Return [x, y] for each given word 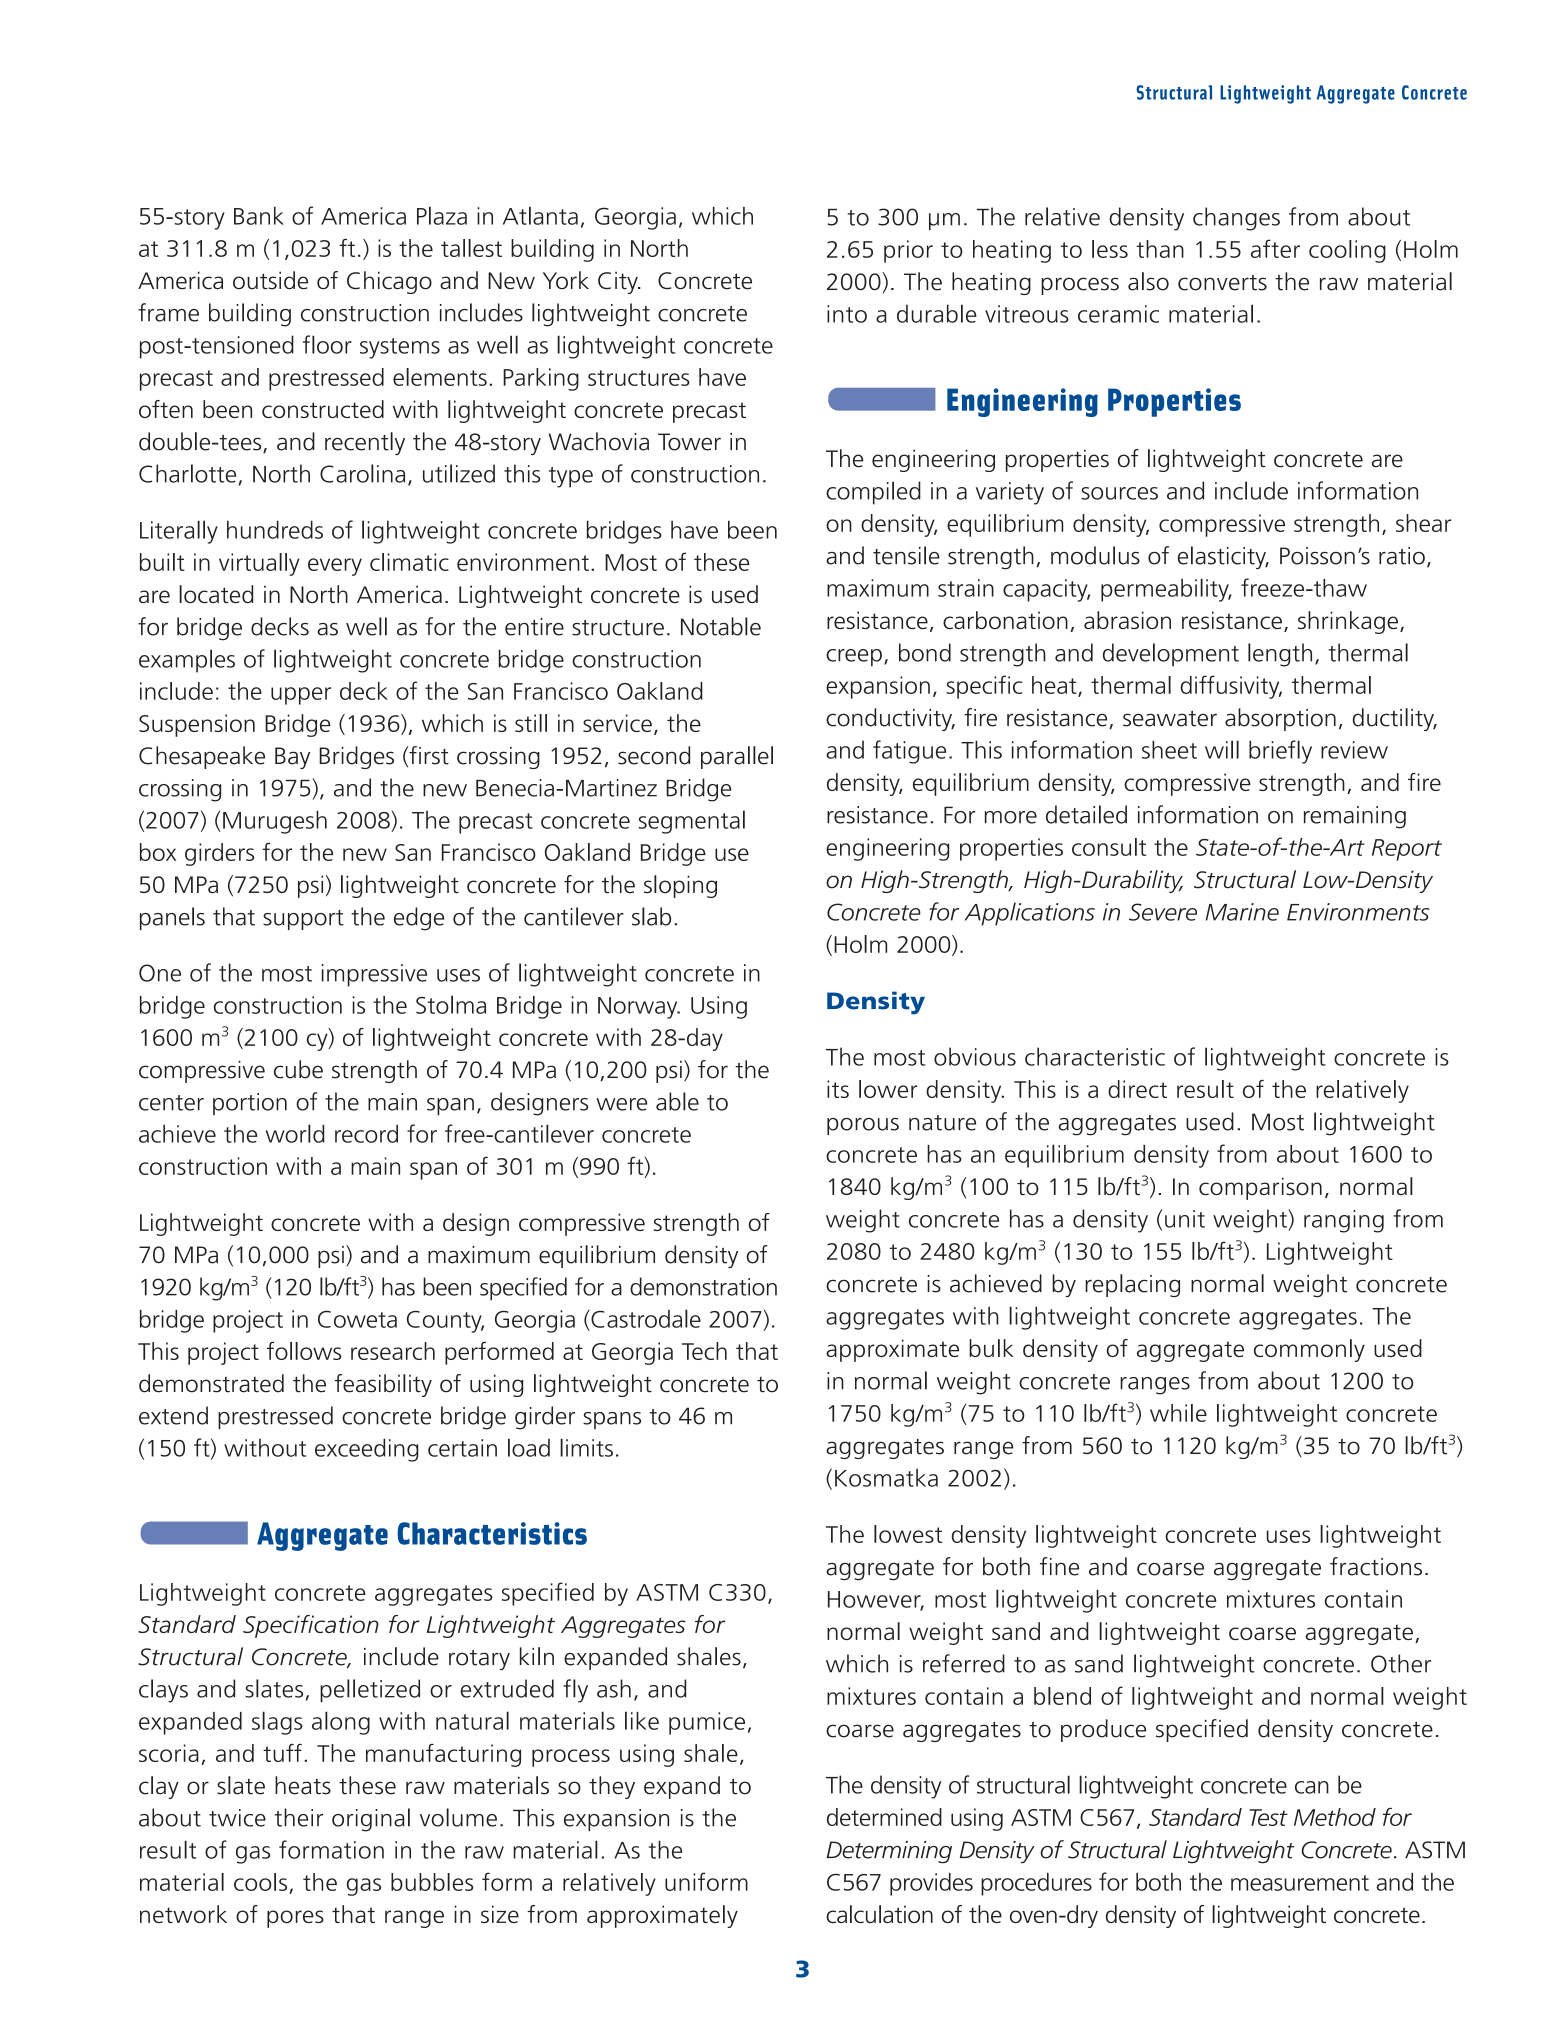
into [847, 314]
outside [270, 280]
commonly [1309, 1350]
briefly [1280, 752]
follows [304, 1351]
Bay [292, 758]
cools [260, 1882]
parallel [737, 757]
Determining [889, 1852]
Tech [704, 1351]
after [1275, 248]
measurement [1300, 1883]
